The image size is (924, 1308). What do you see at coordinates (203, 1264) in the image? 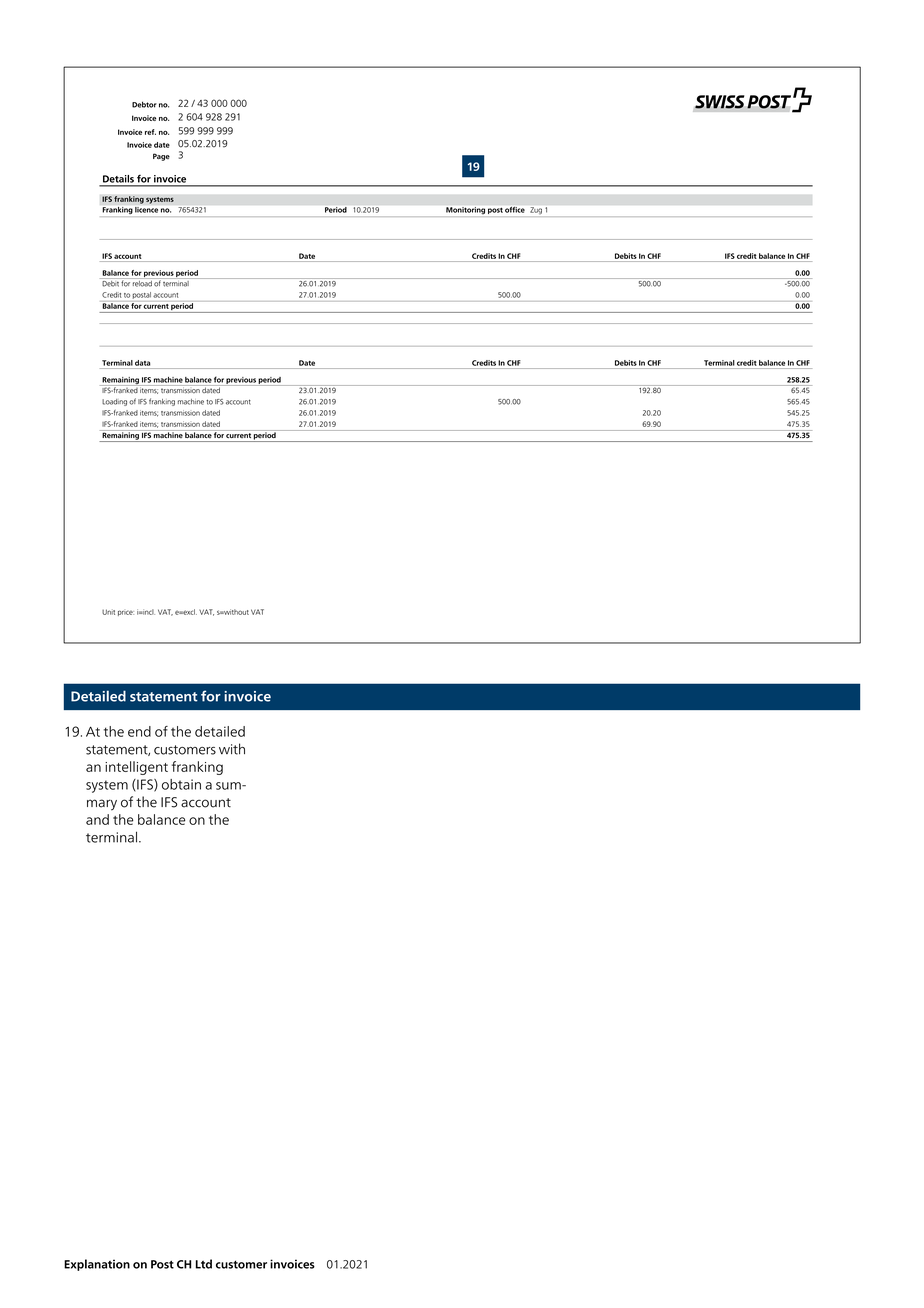
I see `Ltd` at bounding box center [203, 1264].
